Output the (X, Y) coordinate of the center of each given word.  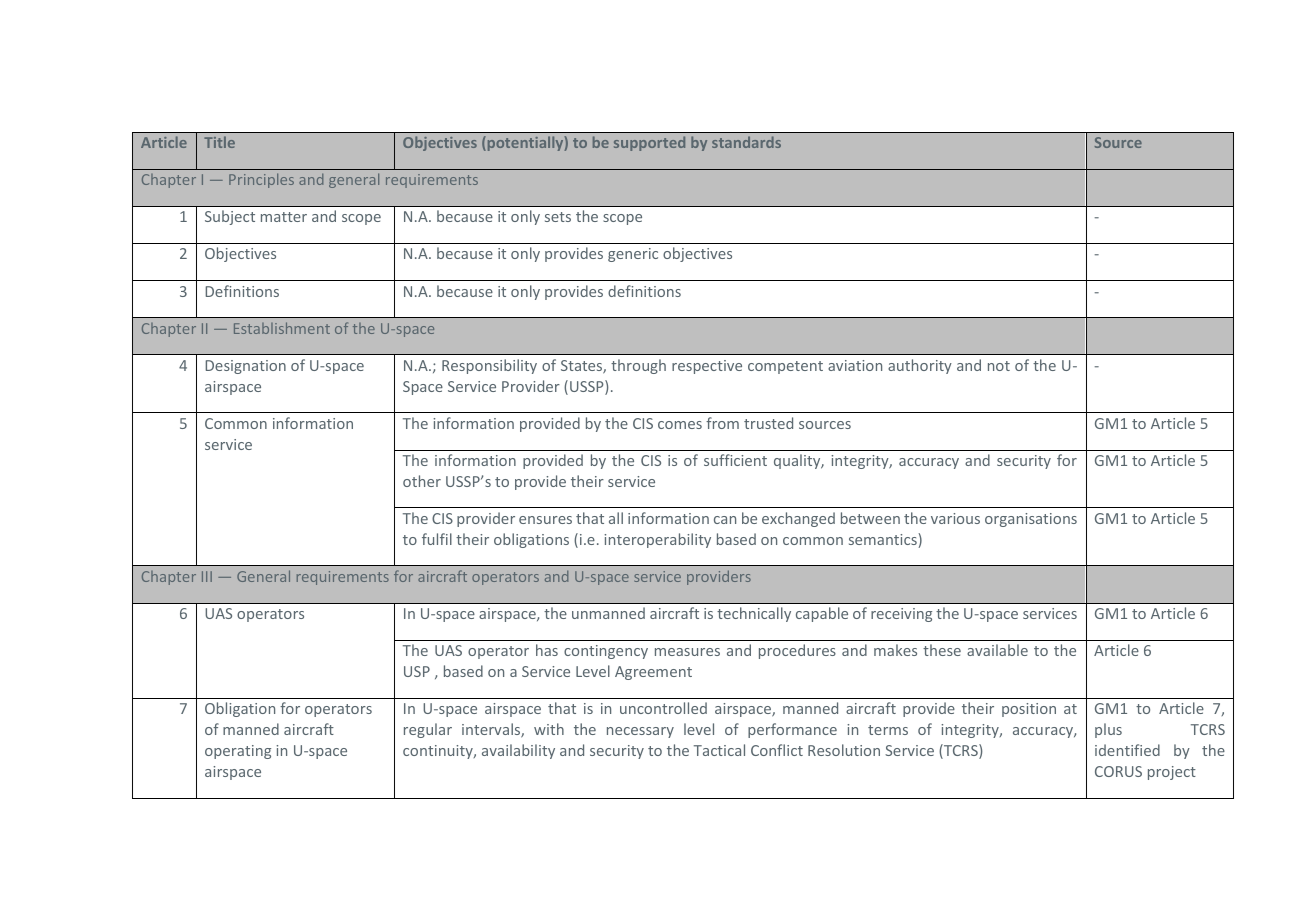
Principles (261, 180)
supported (649, 143)
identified (1127, 750)
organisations (1031, 520)
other (422, 481)
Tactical (719, 750)
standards (746, 142)
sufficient (735, 460)
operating (238, 752)
